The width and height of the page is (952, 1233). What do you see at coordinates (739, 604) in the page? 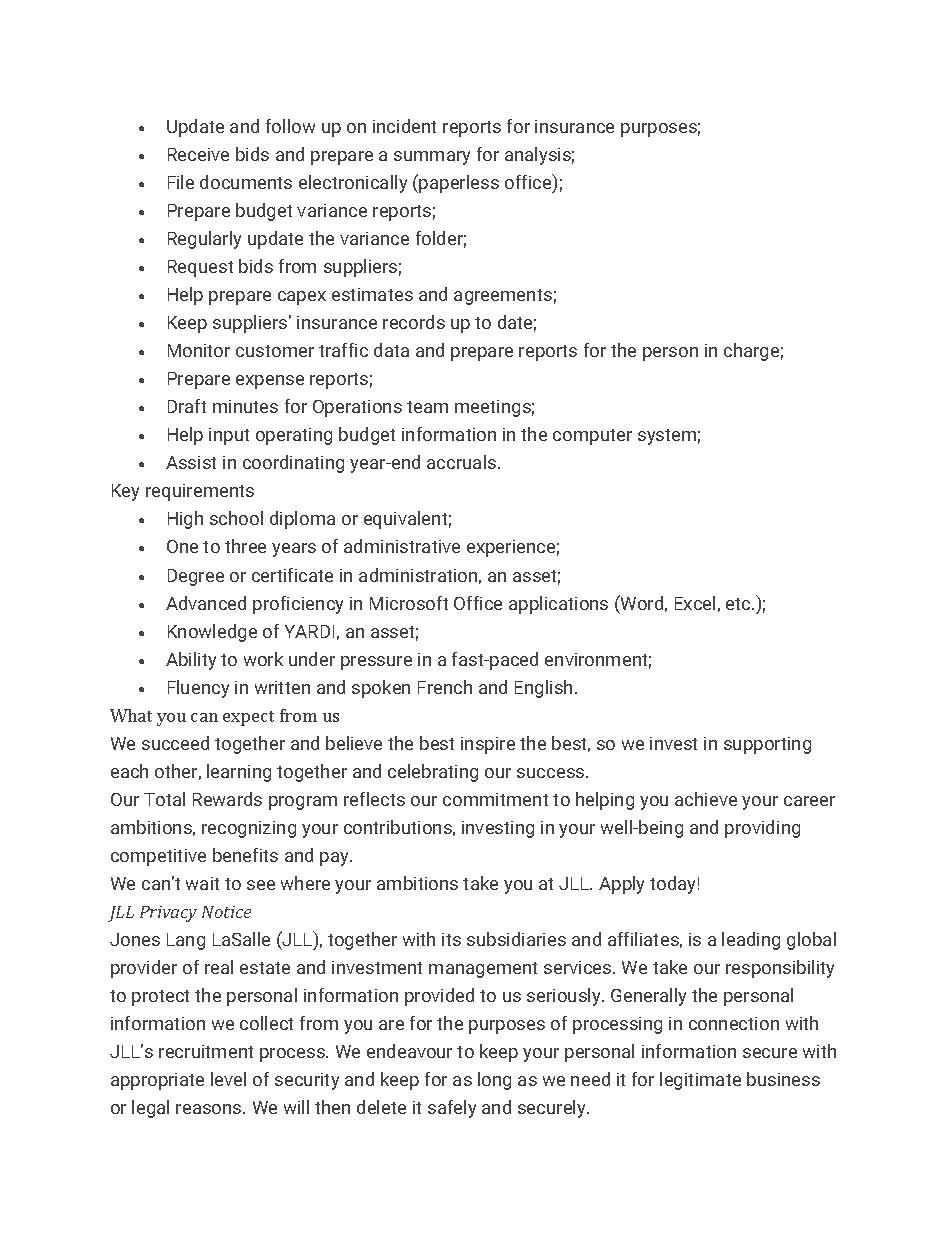
I see `etc` at bounding box center [739, 604].
